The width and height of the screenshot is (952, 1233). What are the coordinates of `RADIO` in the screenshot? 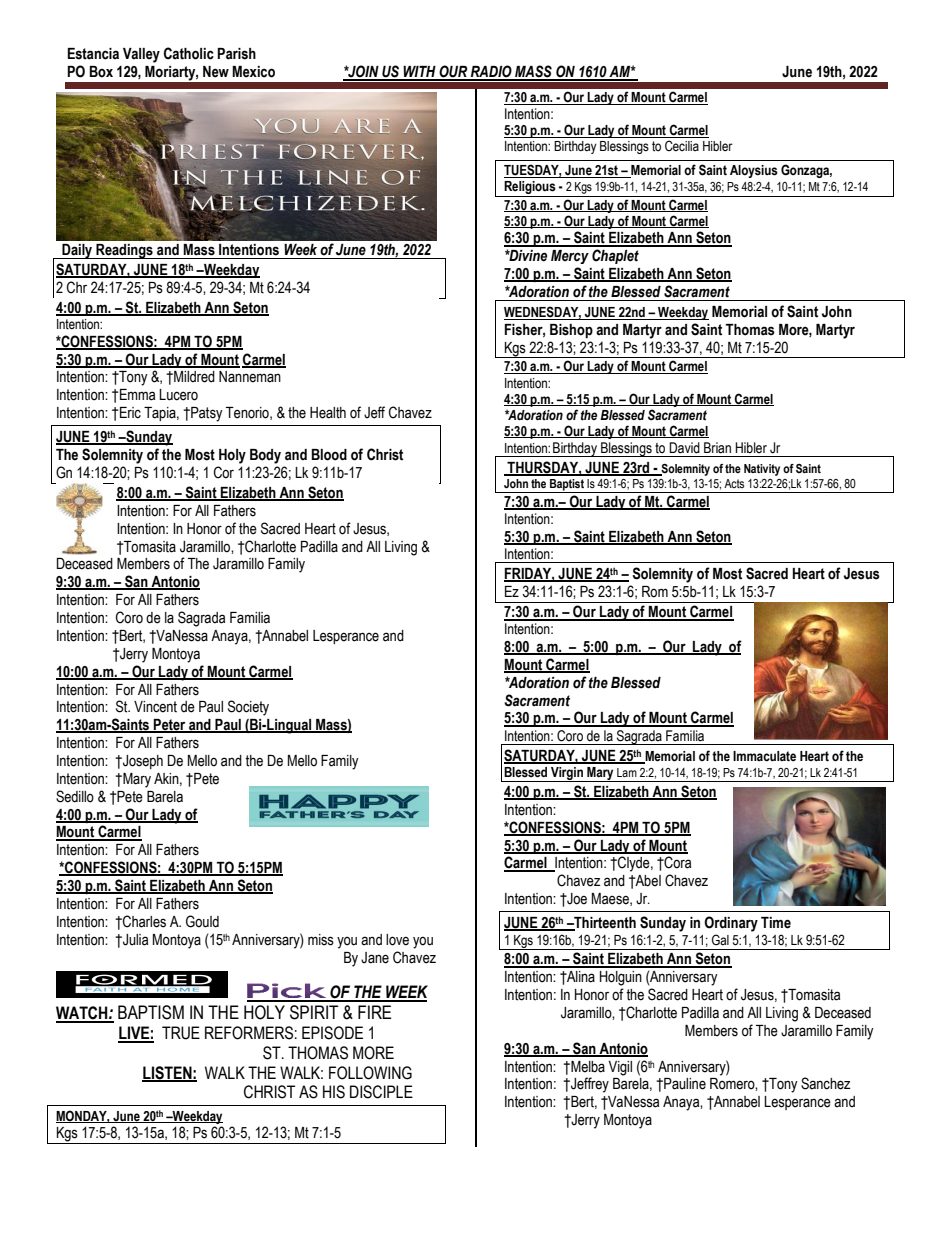 It's located at (491, 72).
